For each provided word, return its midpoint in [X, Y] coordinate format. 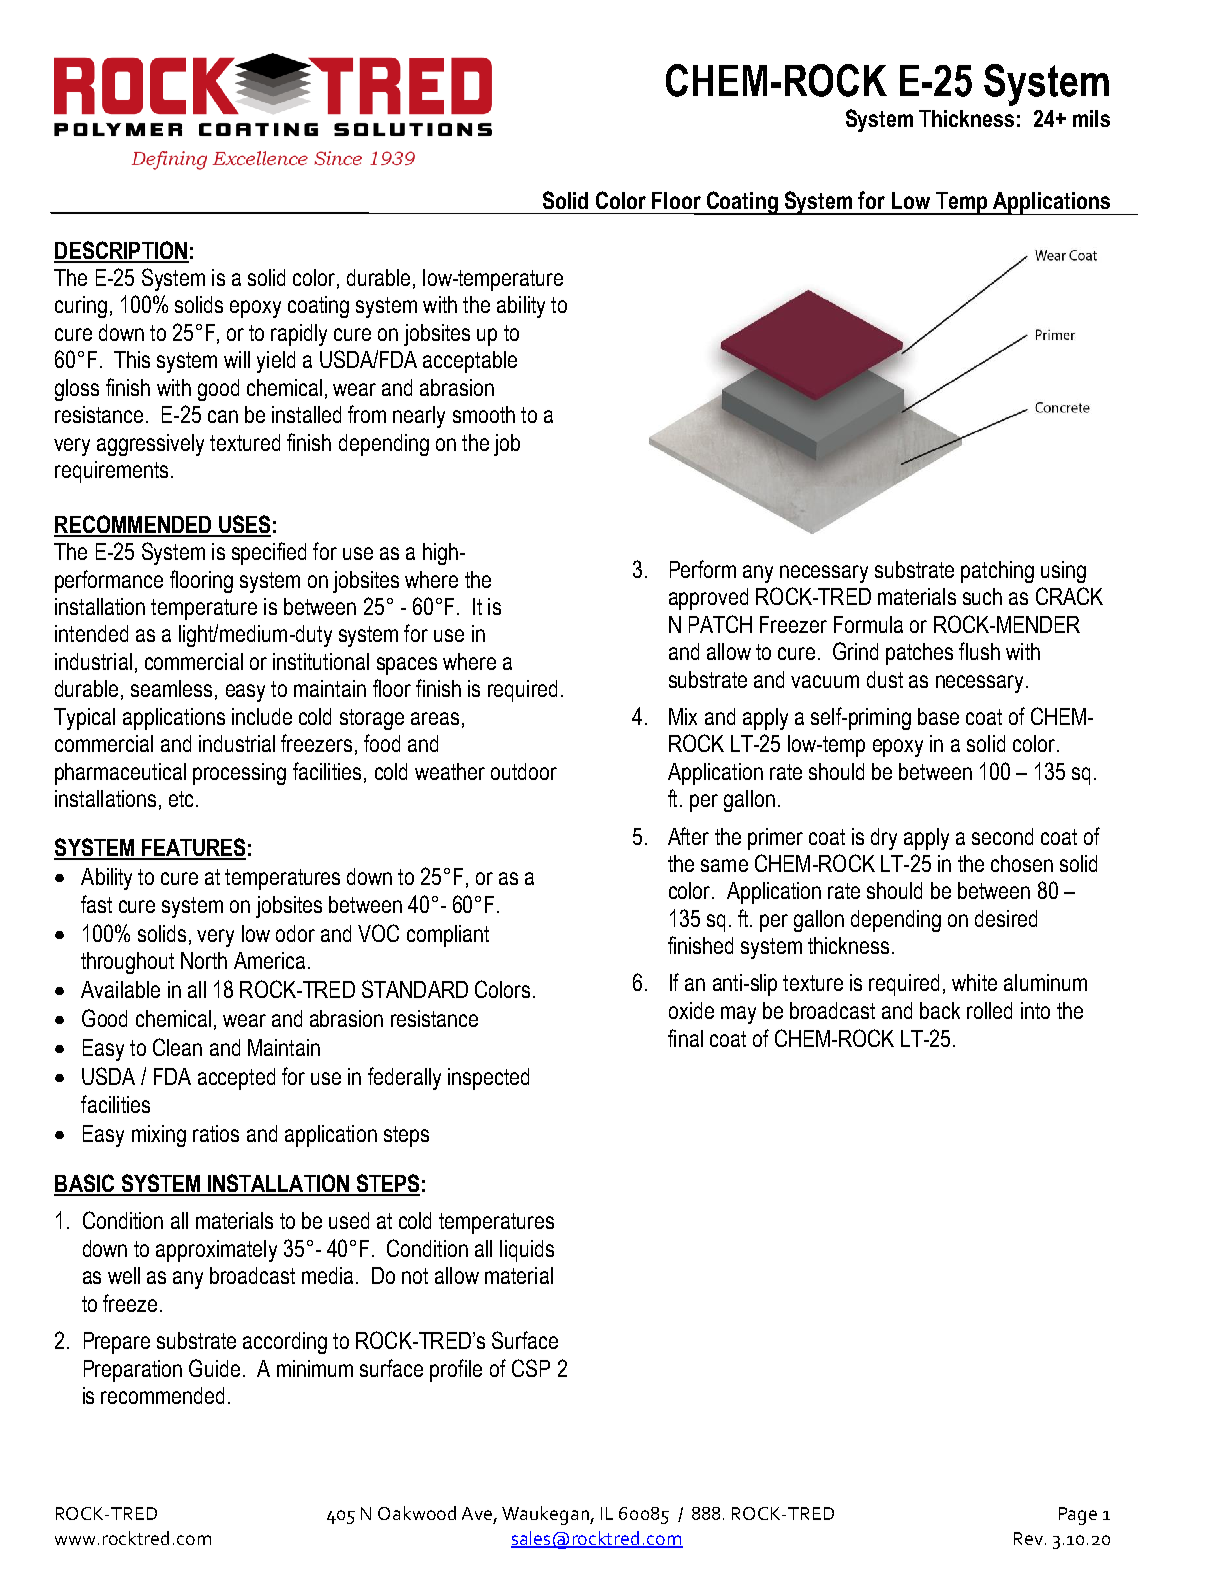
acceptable [470, 362]
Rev [1028, 1538]
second [1002, 836]
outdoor [524, 771]
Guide [214, 1368]
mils [1091, 118]
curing [81, 307]
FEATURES [193, 848]
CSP [531, 1368]
